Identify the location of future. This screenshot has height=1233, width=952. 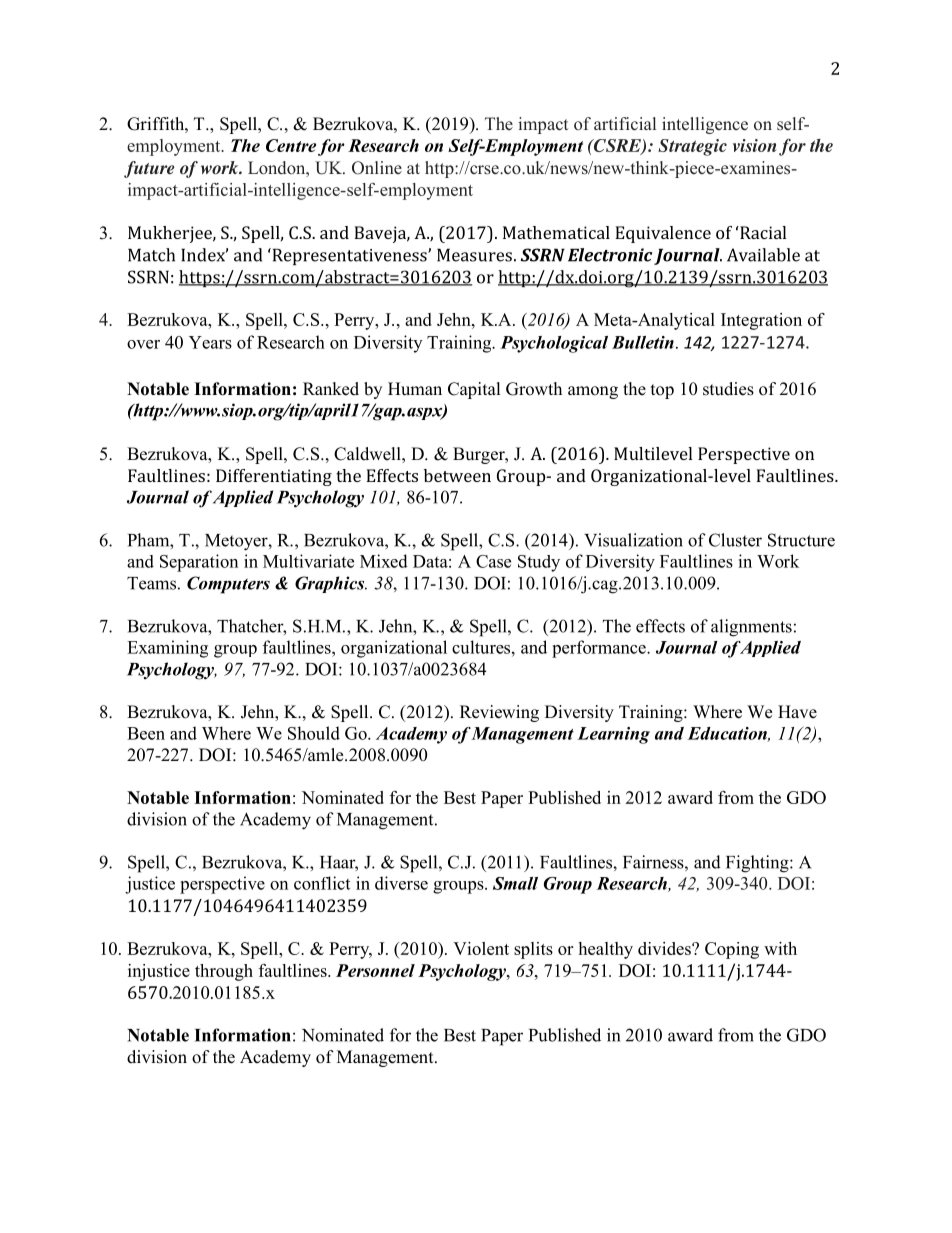
(149, 169).
